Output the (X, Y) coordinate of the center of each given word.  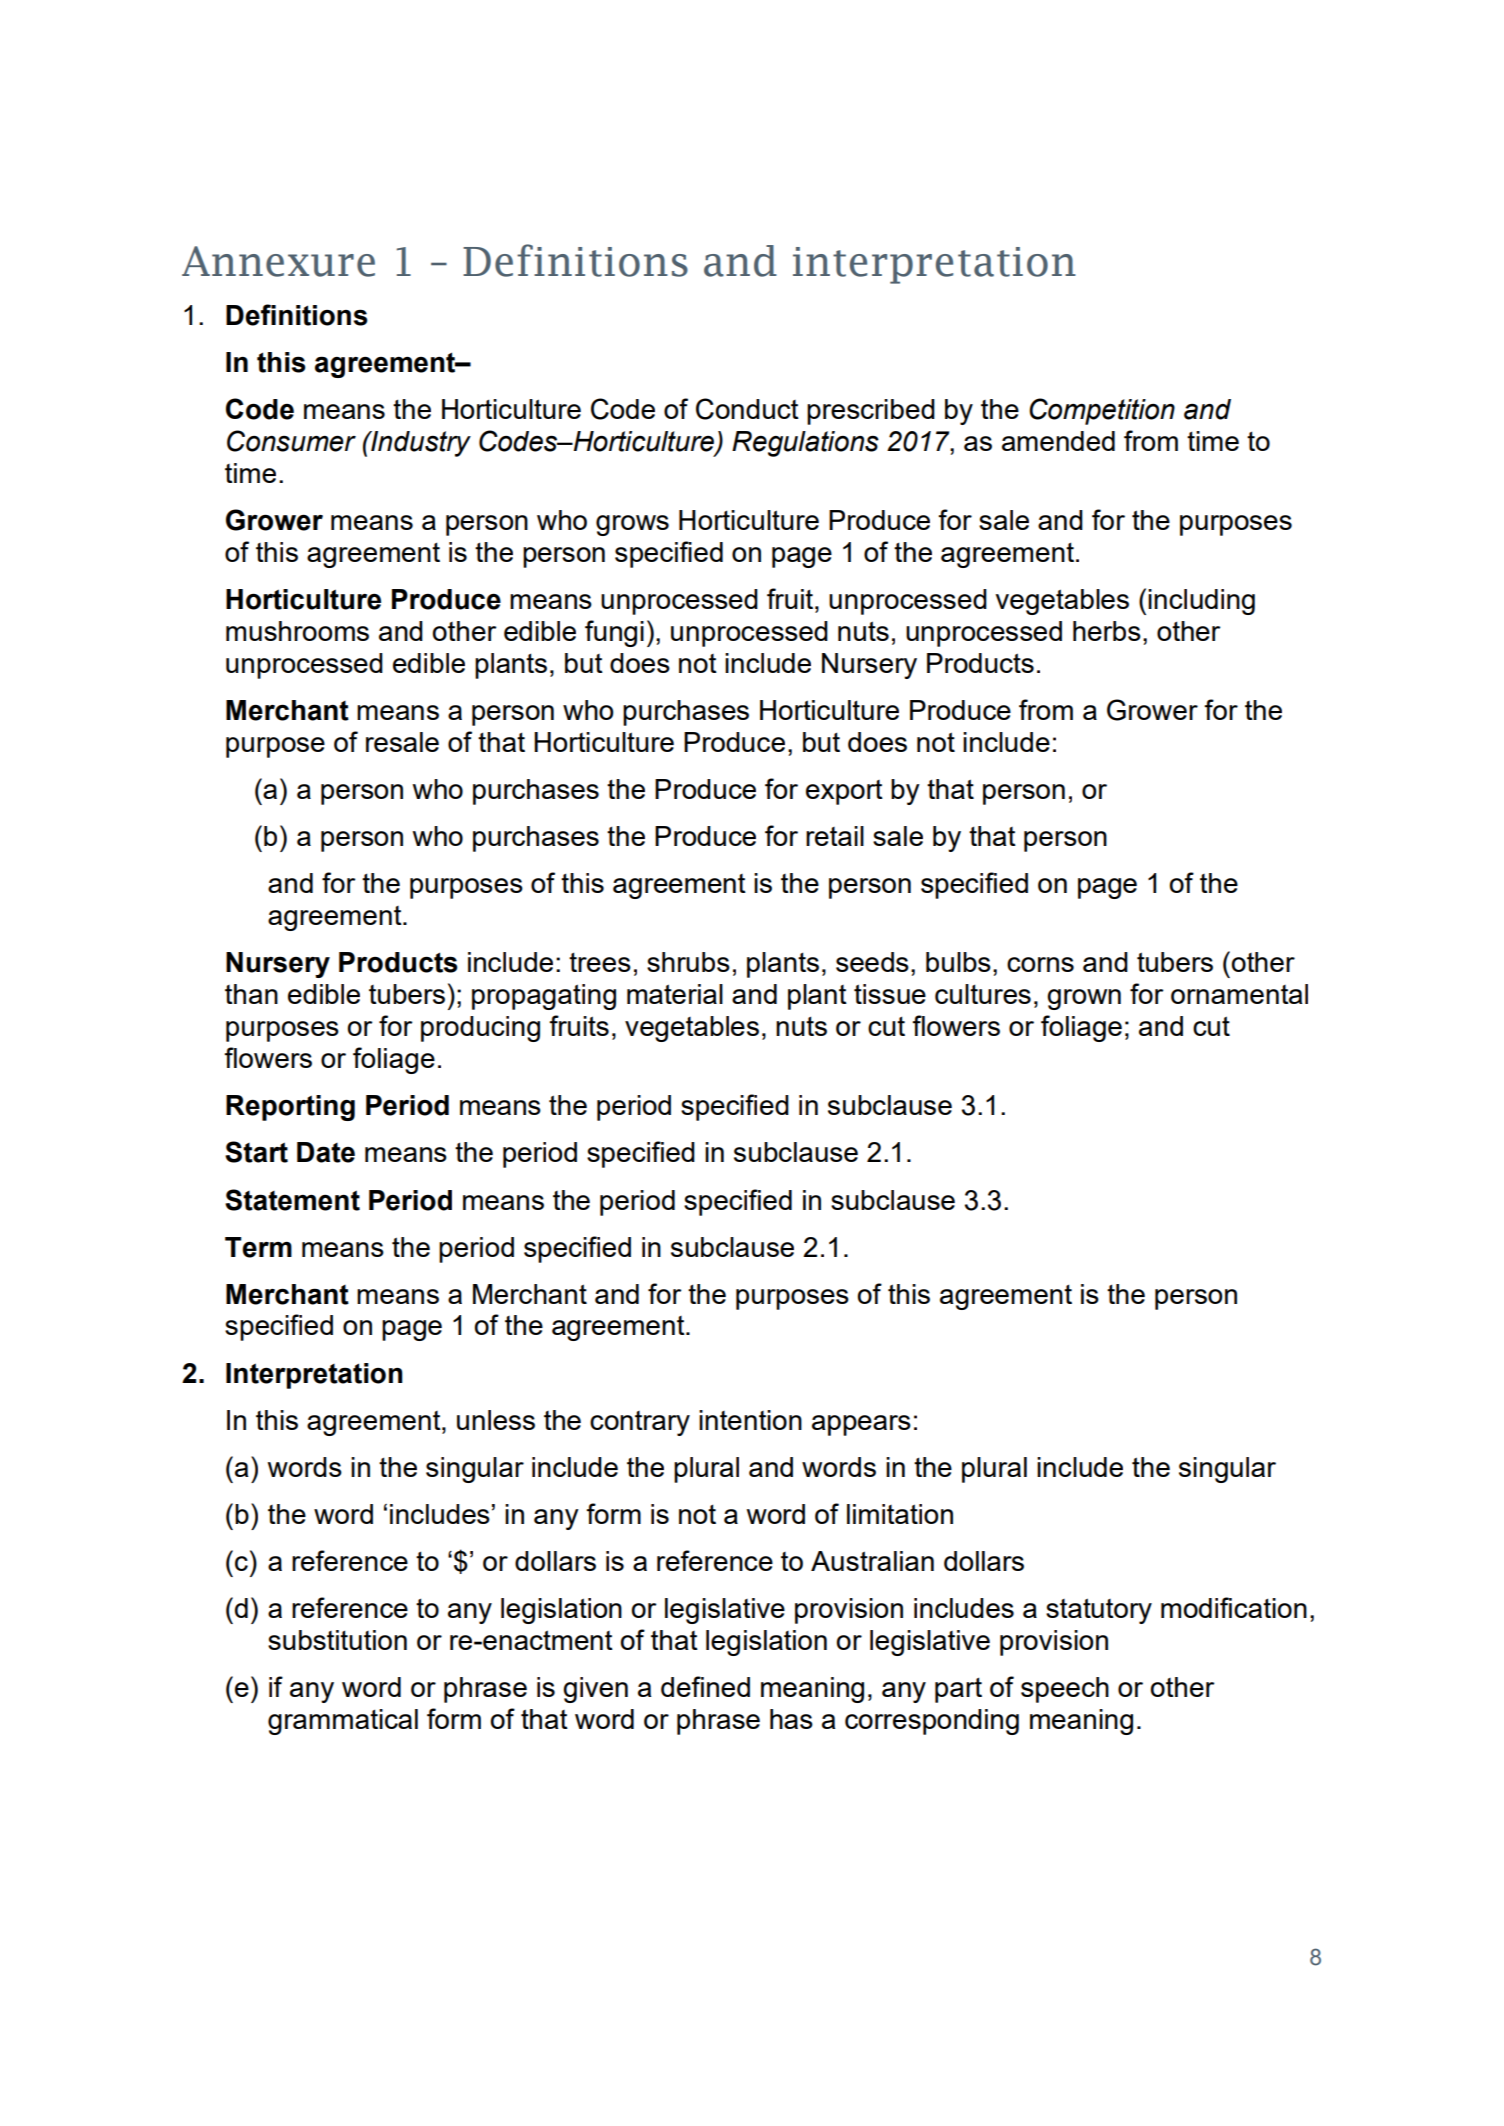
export (844, 792)
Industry (420, 444)
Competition (1102, 411)
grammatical (343, 1722)
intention (750, 1420)
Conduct (747, 409)
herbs (1107, 631)
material (675, 994)
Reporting (290, 1108)
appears (861, 1425)
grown (1084, 999)
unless (496, 1420)
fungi (614, 633)
